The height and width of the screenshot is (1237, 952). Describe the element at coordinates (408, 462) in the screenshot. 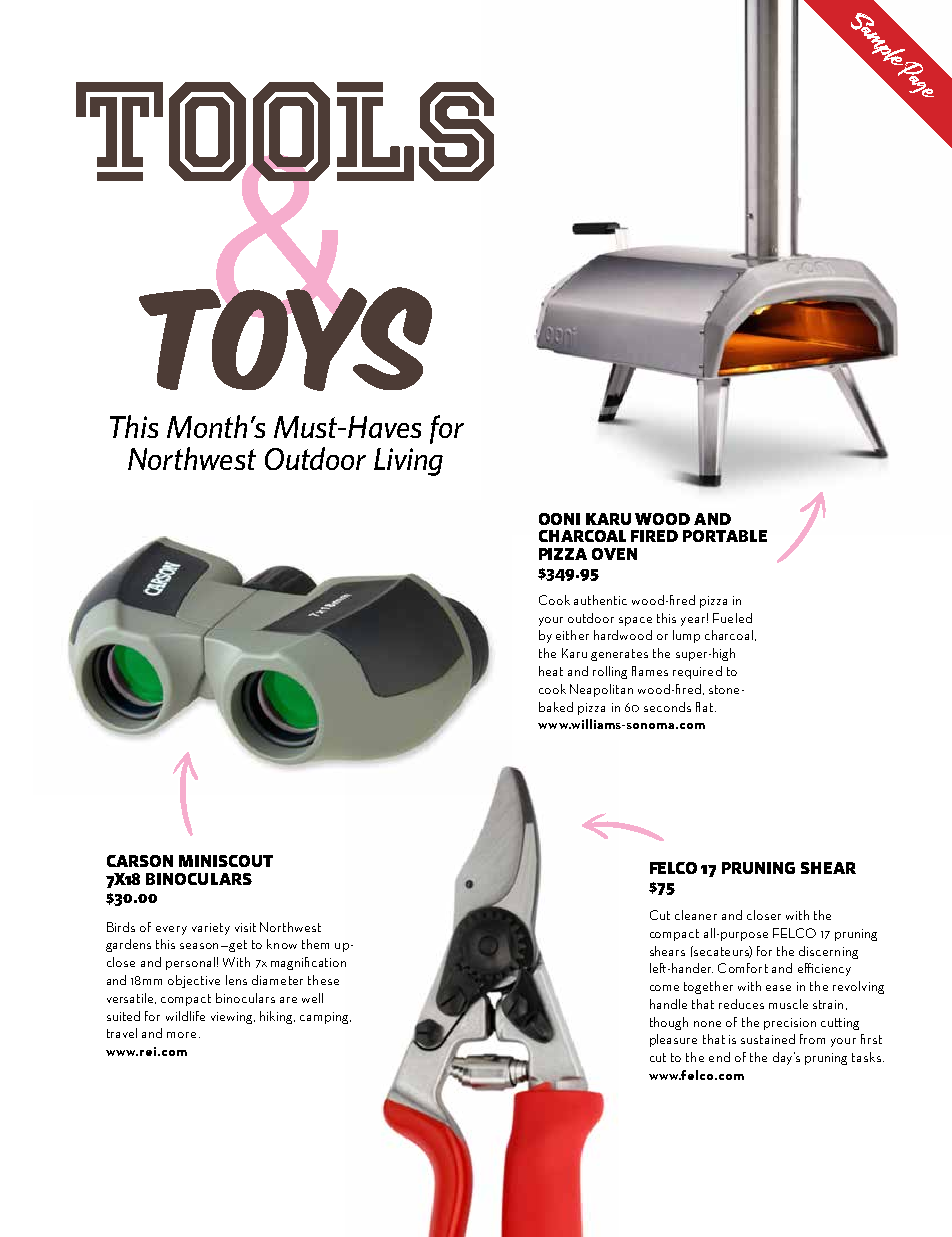

I see `Living` at that location.
